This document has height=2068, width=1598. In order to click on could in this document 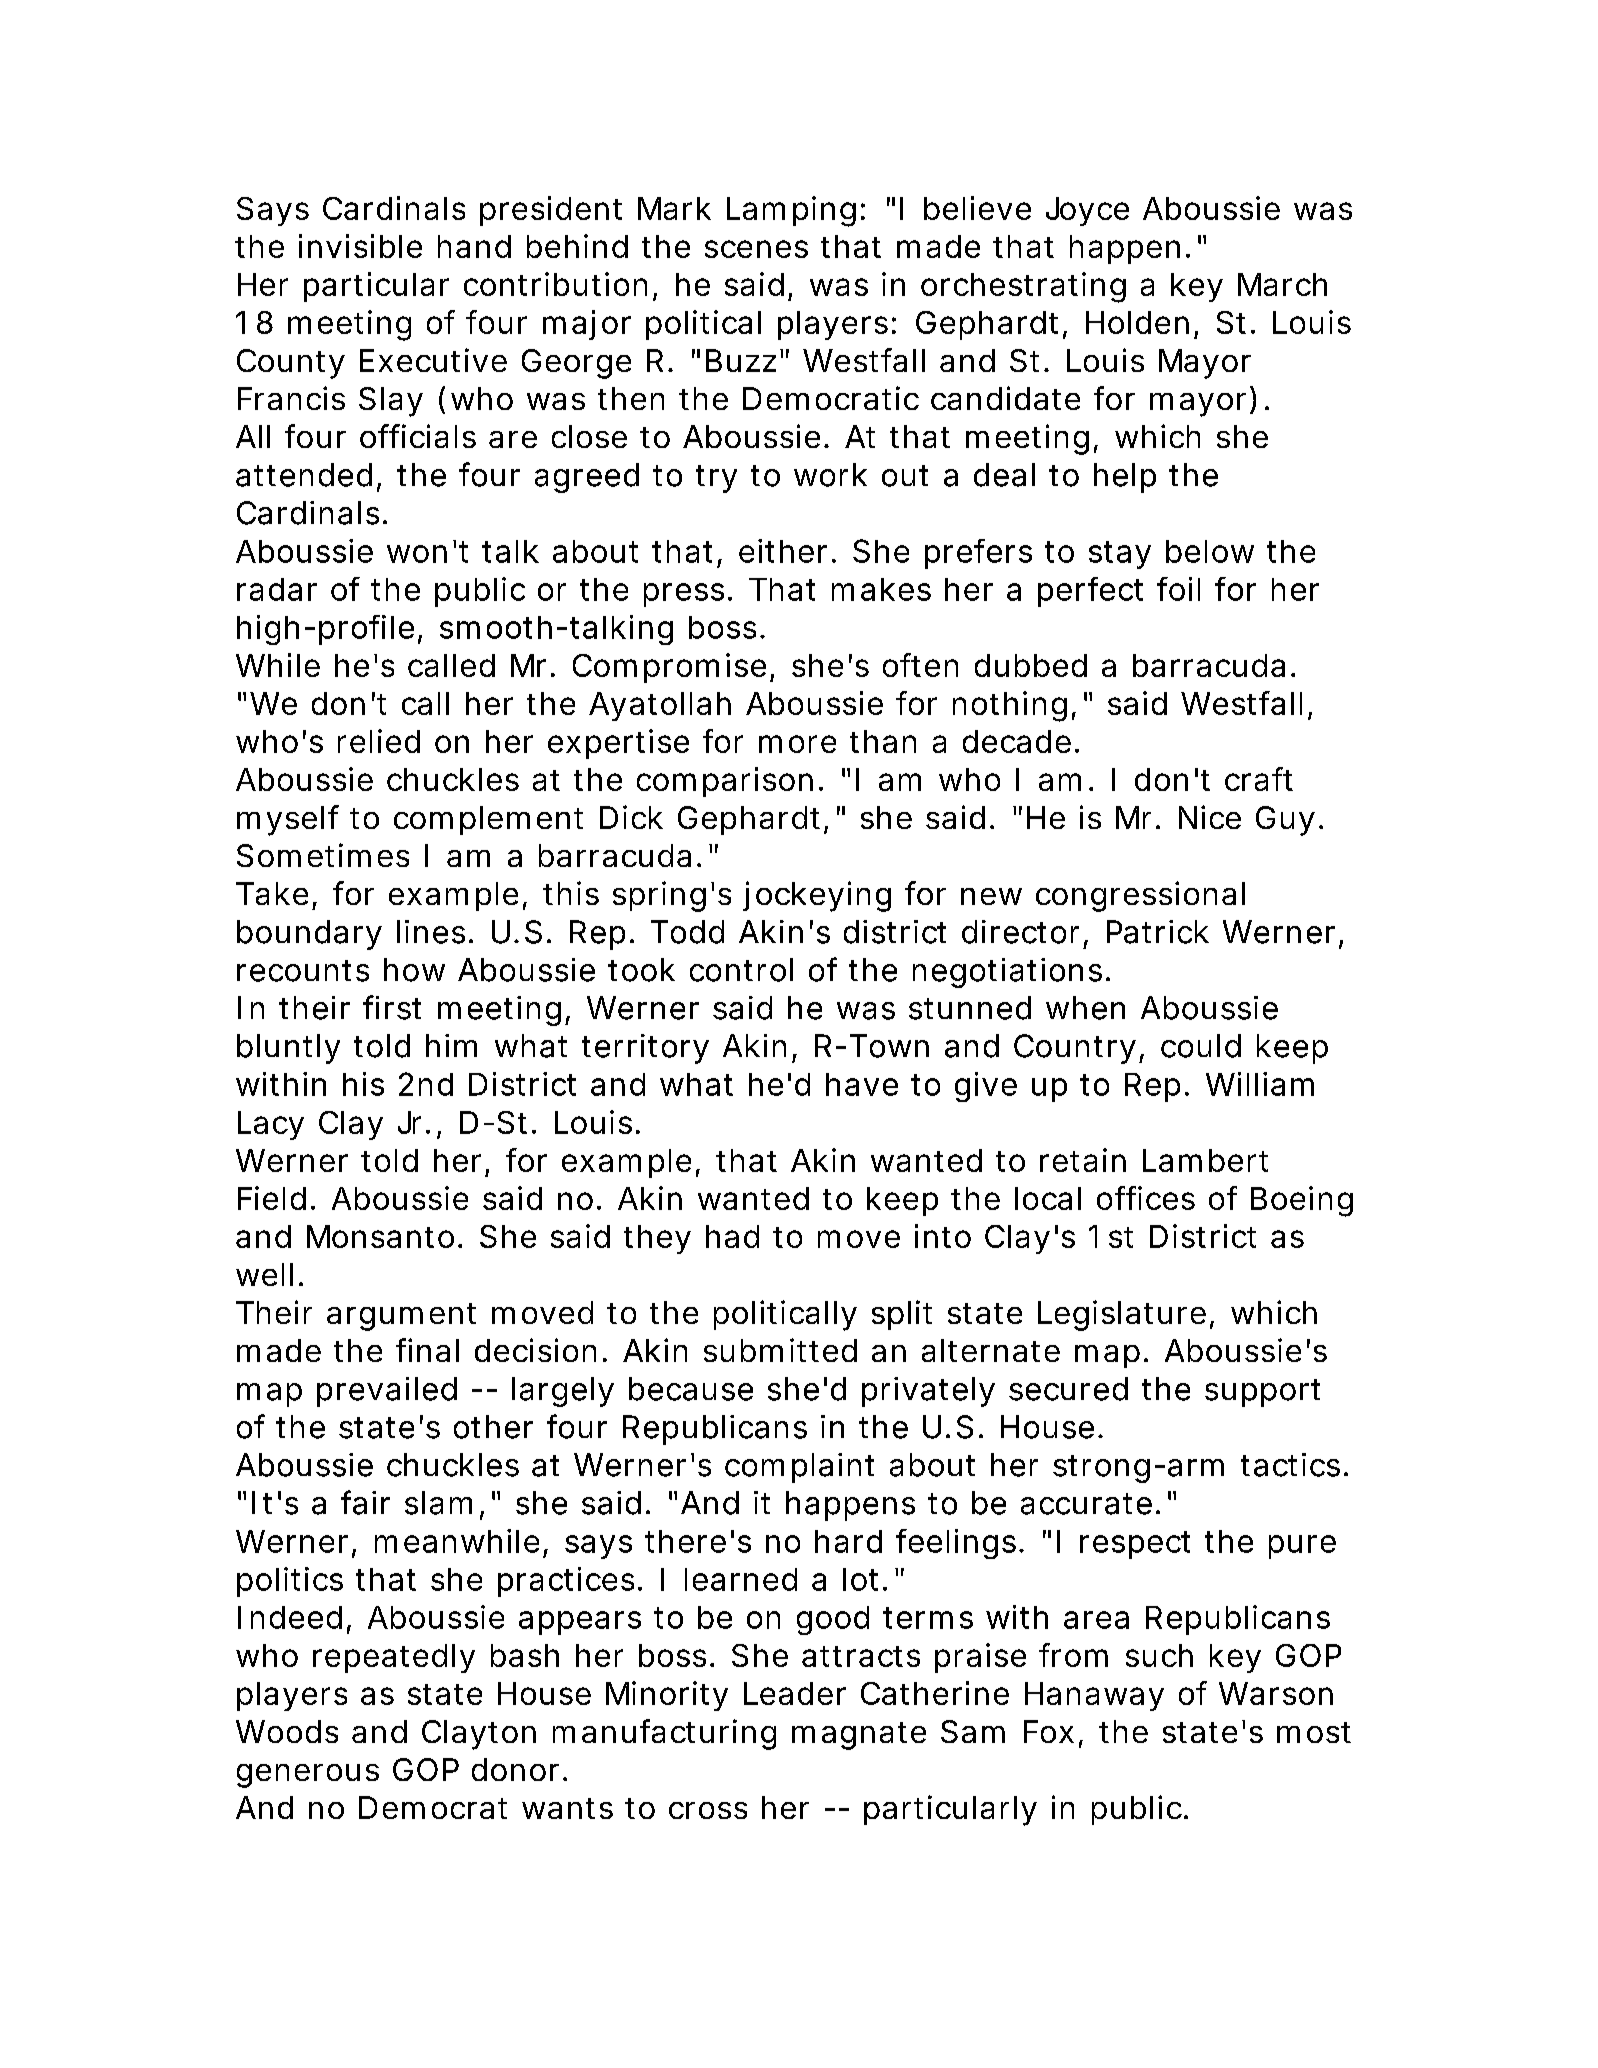, I will do `click(1201, 1046)`.
